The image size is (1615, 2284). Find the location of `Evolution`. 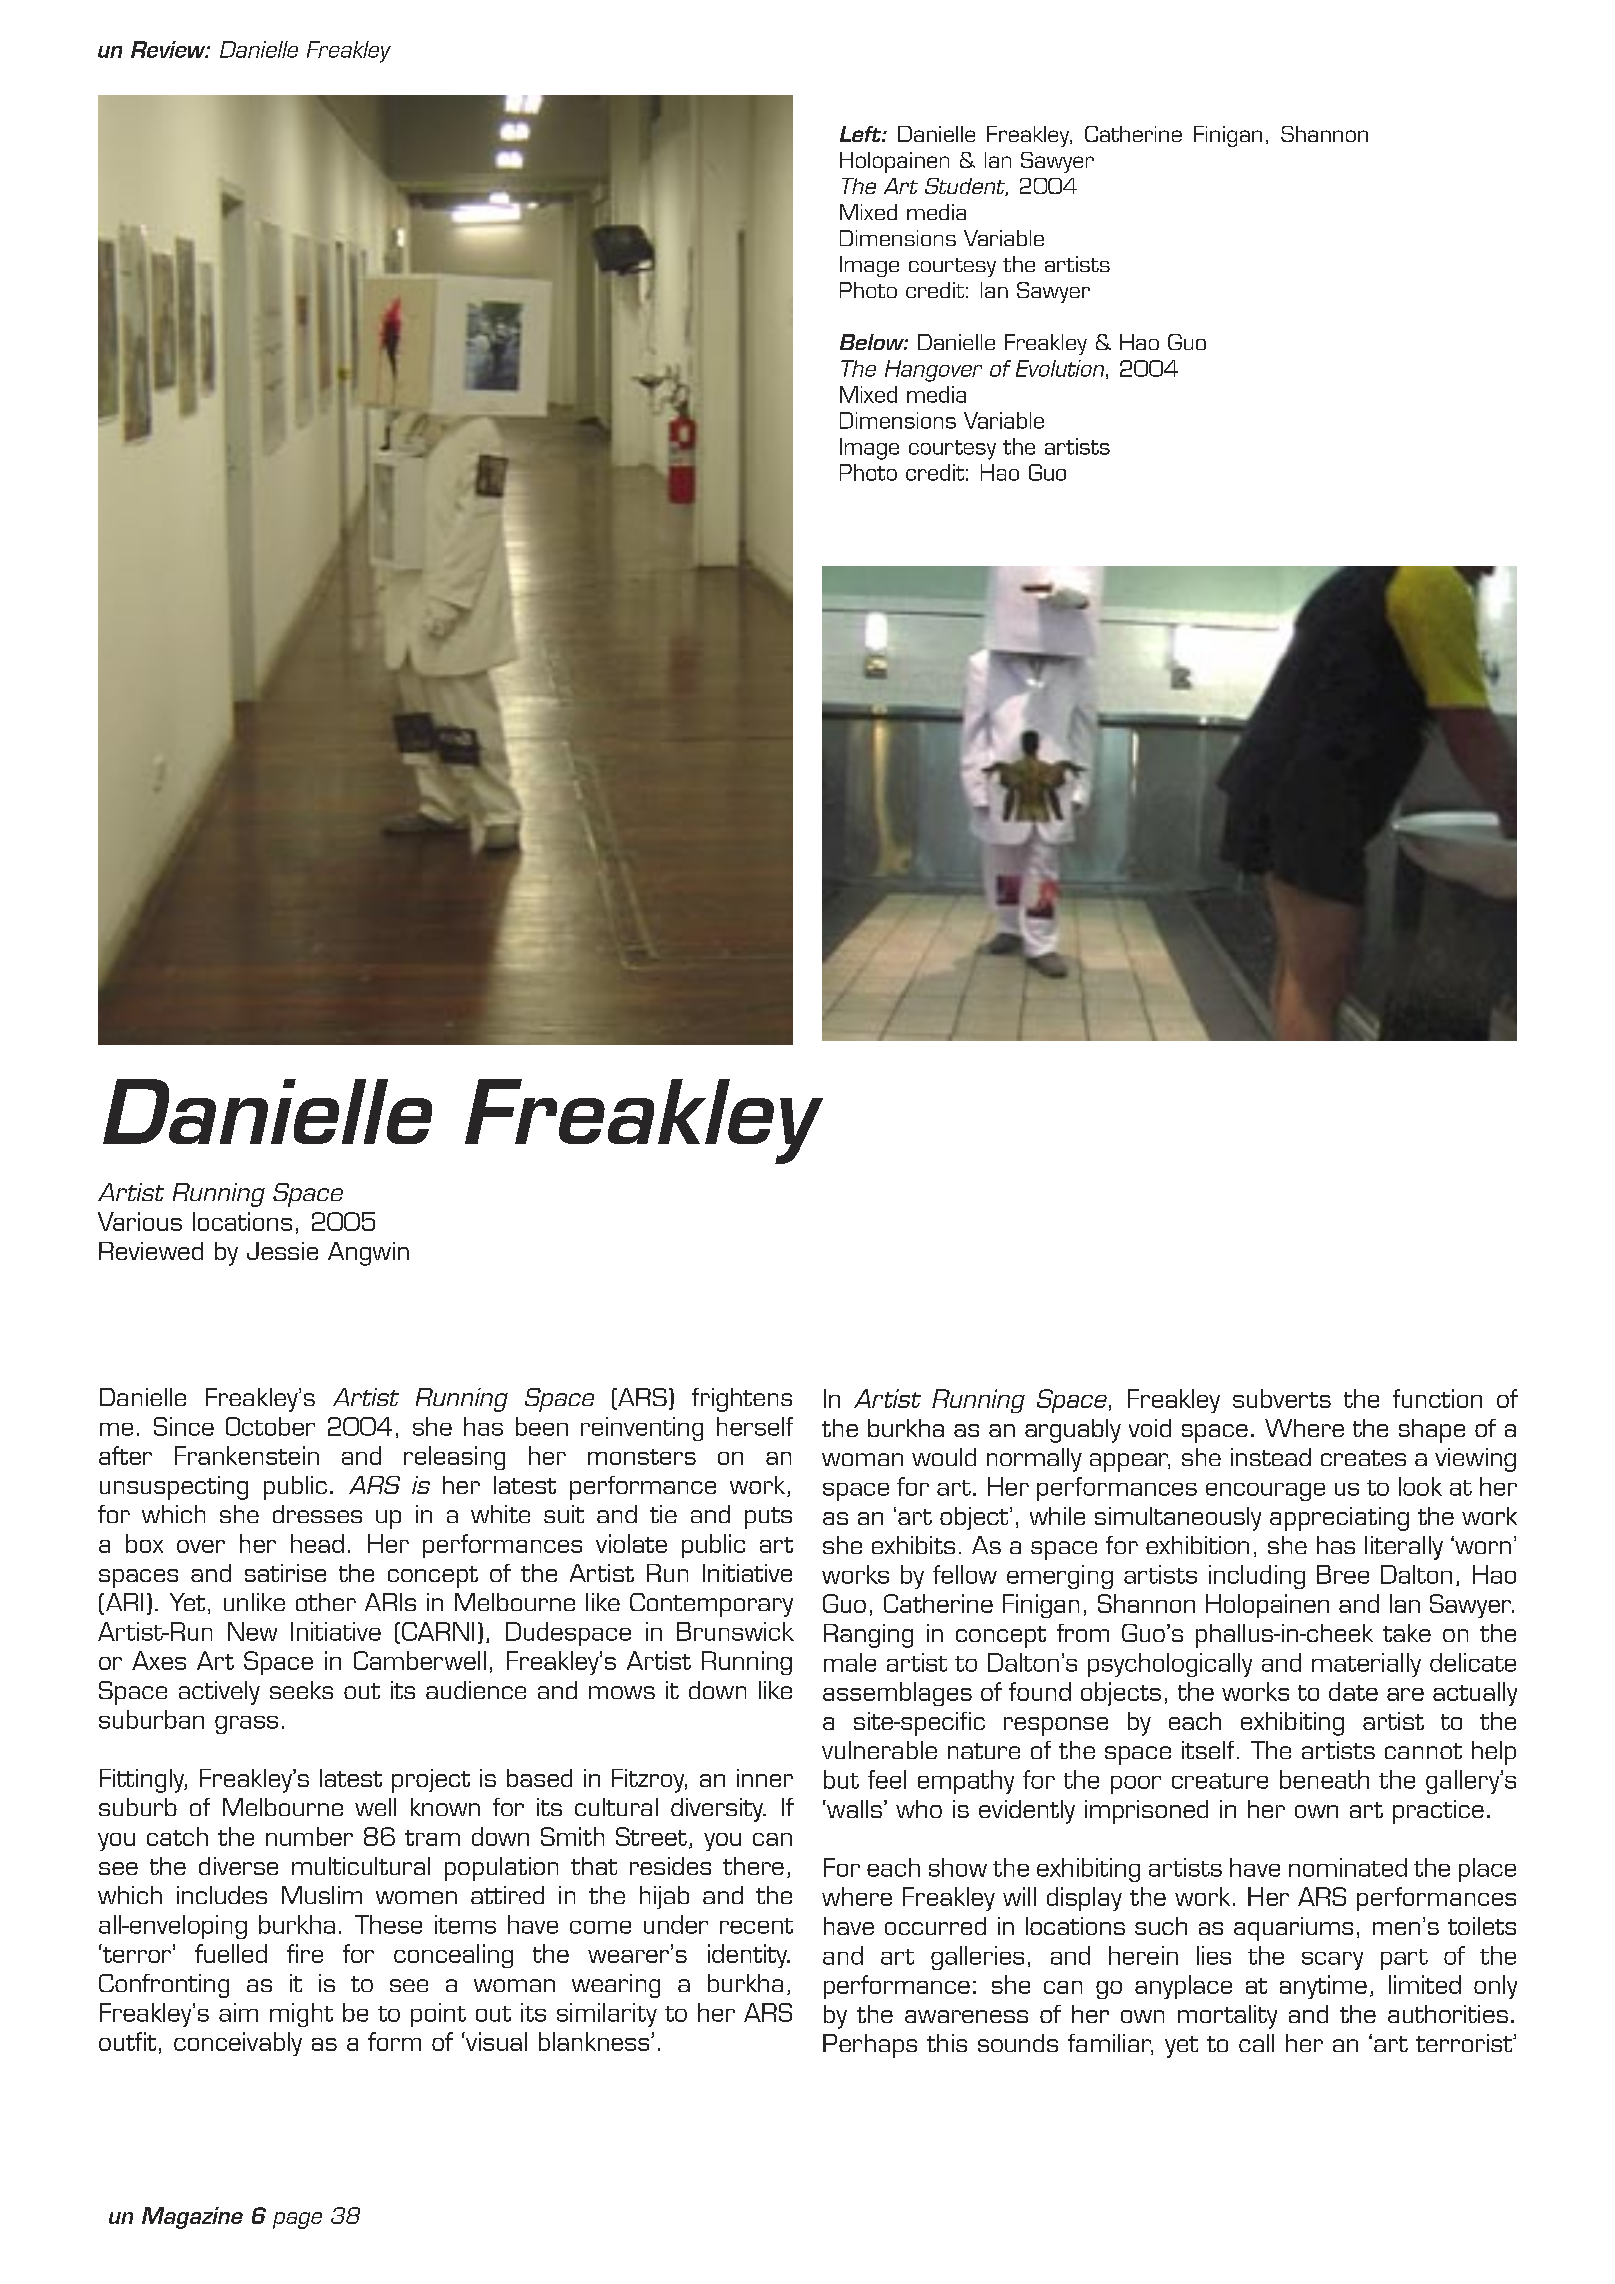

Evolution is located at coordinates (1060, 368).
